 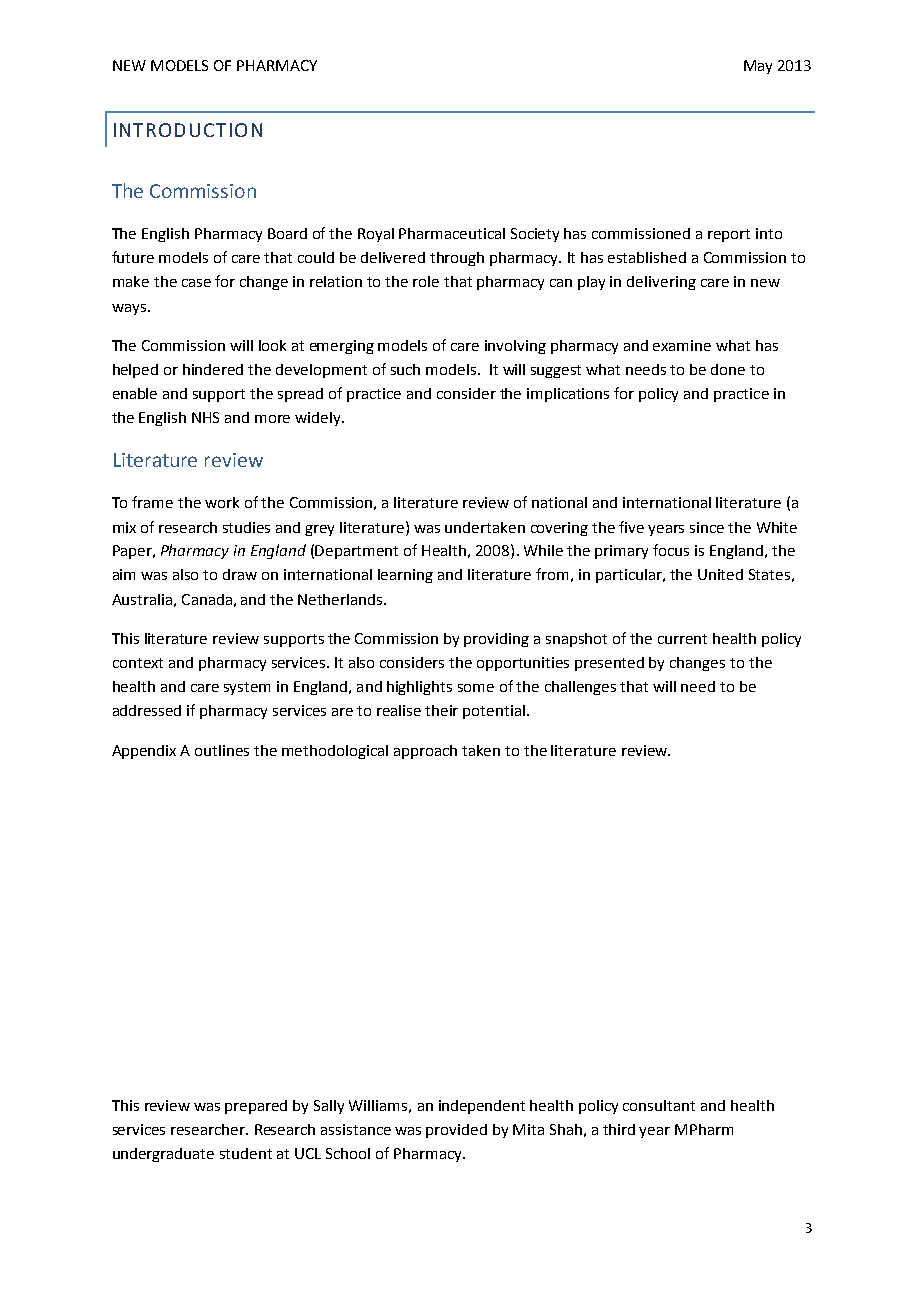 What do you see at coordinates (222, 750) in the document?
I see `outlines` at bounding box center [222, 750].
